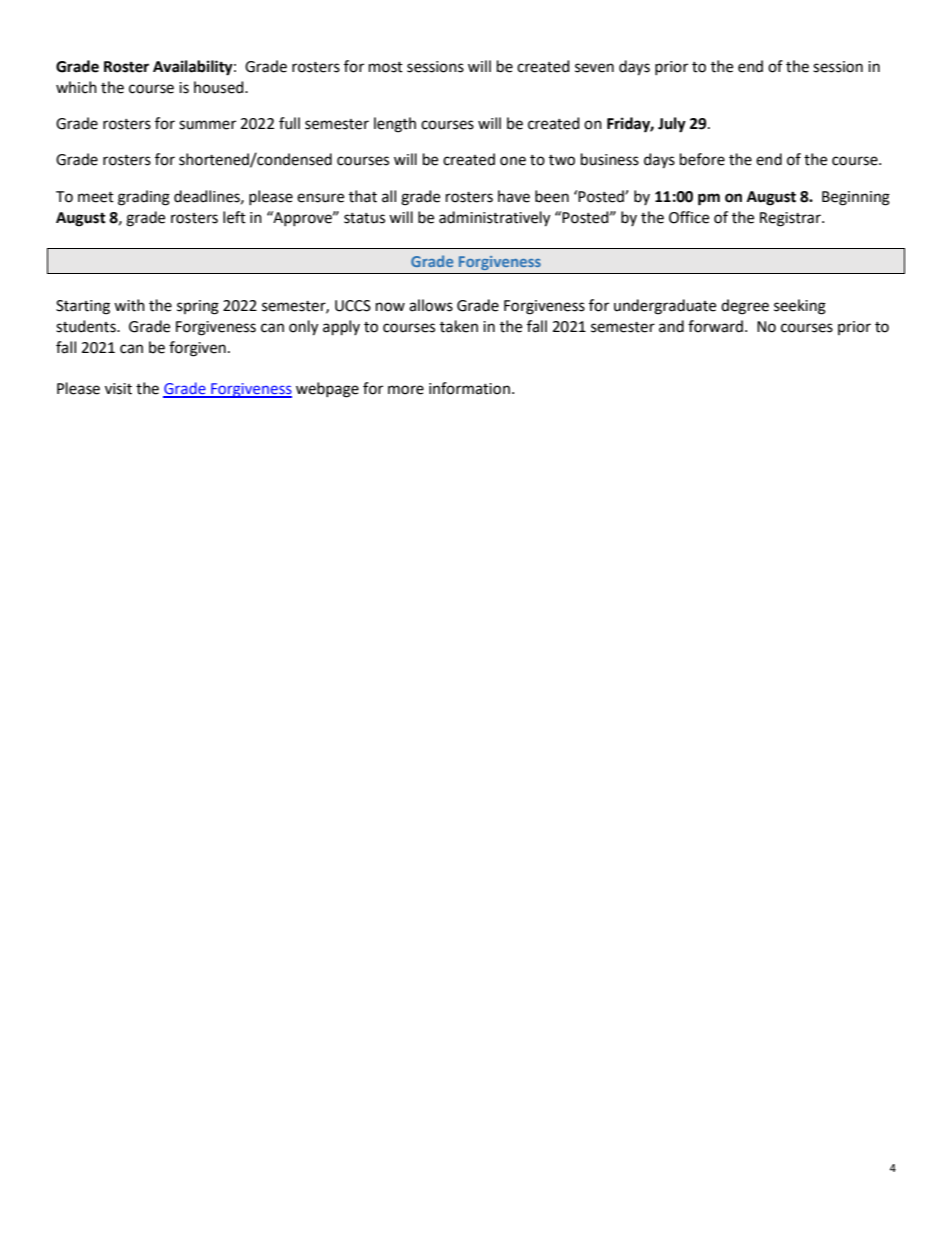 This screenshot has width=952, height=1233. What do you see at coordinates (715, 326) in the screenshot?
I see `forward` at bounding box center [715, 326].
